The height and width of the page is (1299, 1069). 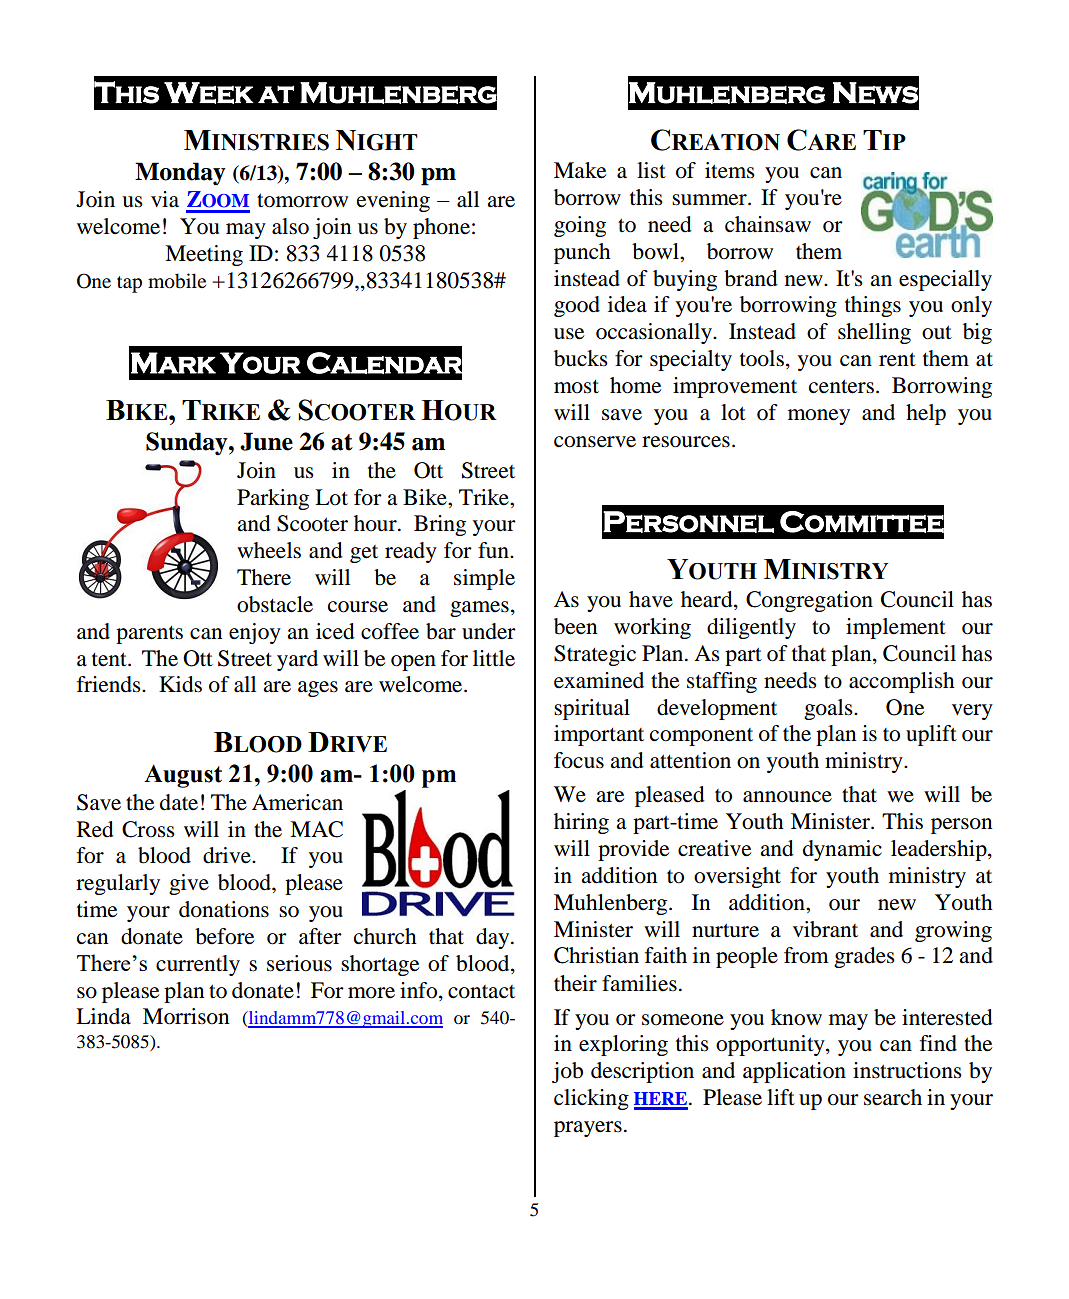 I want to click on little, so click(x=494, y=658).
